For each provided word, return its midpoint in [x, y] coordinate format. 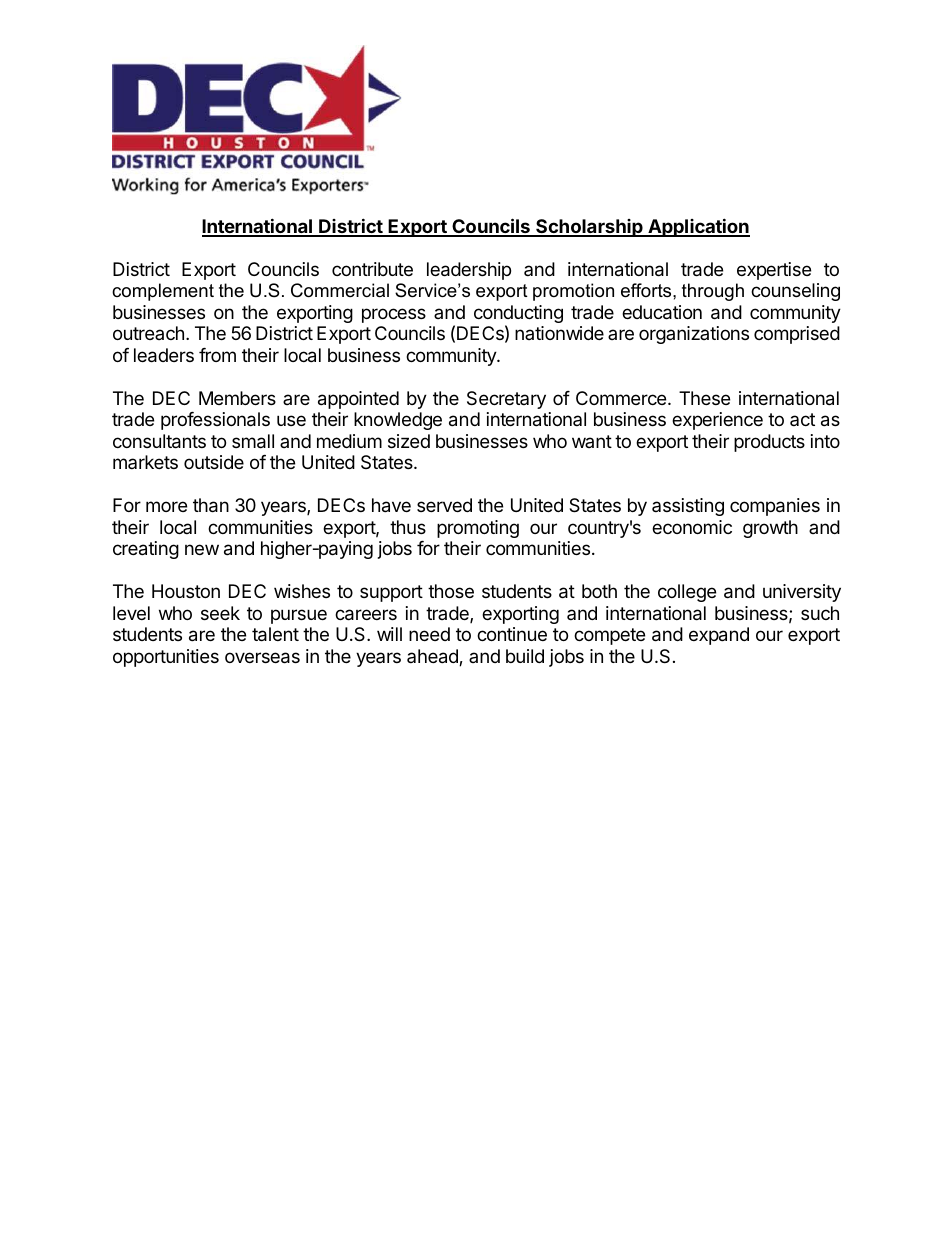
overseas [262, 658]
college [687, 593]
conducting [518, 315]
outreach [148, 333]
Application [698, 227]
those [451, 591]
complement [163, 292]
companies [775, 507]
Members [237, 398]
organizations [694, 335]
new [202, 549]
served [444, 505]
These [704, 398]
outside [214, 462]
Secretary [506, 400]
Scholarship [589, 228]
